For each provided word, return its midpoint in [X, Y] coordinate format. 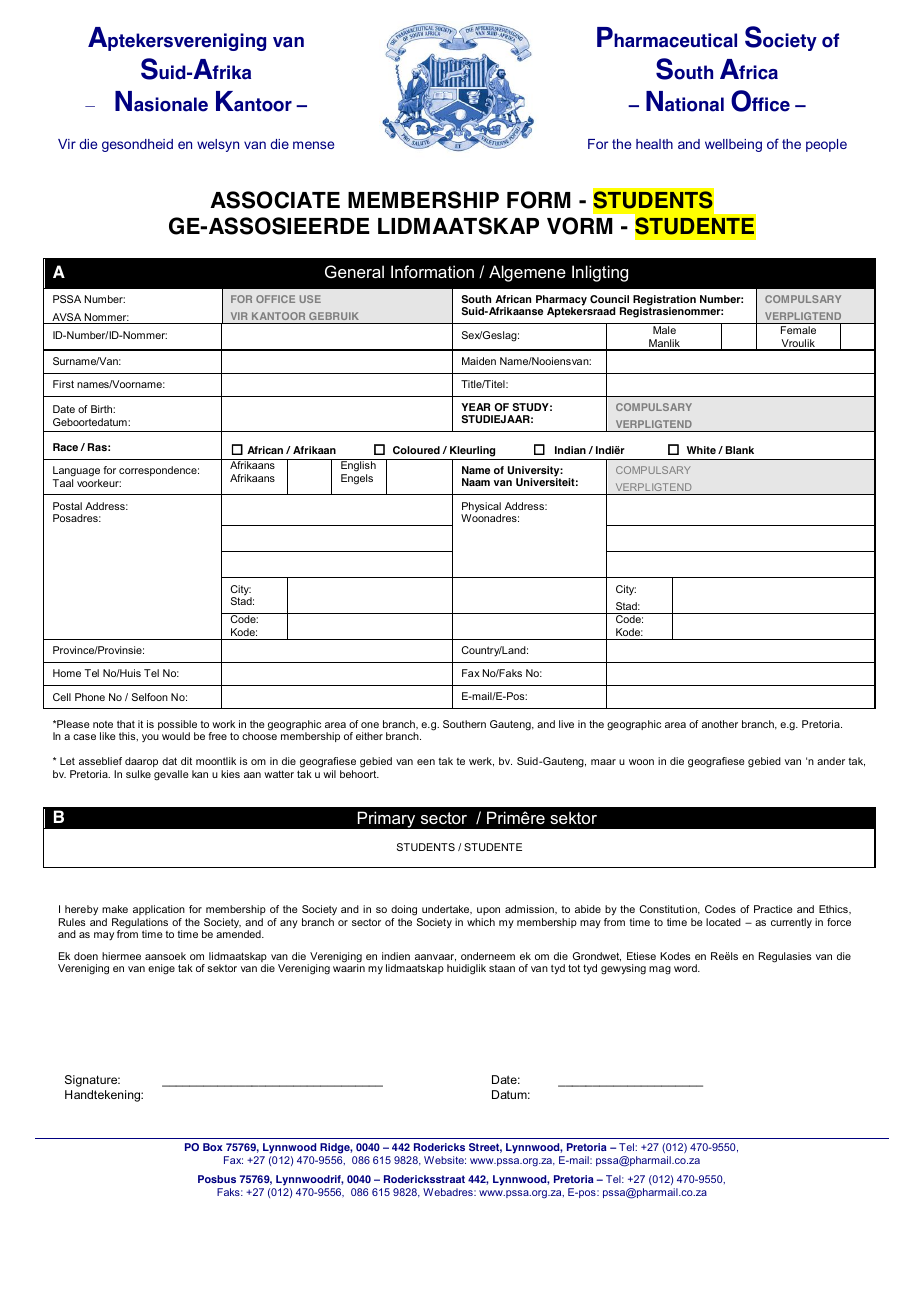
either [369, 736]
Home [67, 673]
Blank [740, 450]
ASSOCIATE [275, 200]
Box [213, 1147]
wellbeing [733, 145]
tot [574, 968]
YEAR [475, 407]
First [63, 384]
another [720, 724]
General [354, 271]
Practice [773, 909]
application [159, 910]
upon [488, 911]
